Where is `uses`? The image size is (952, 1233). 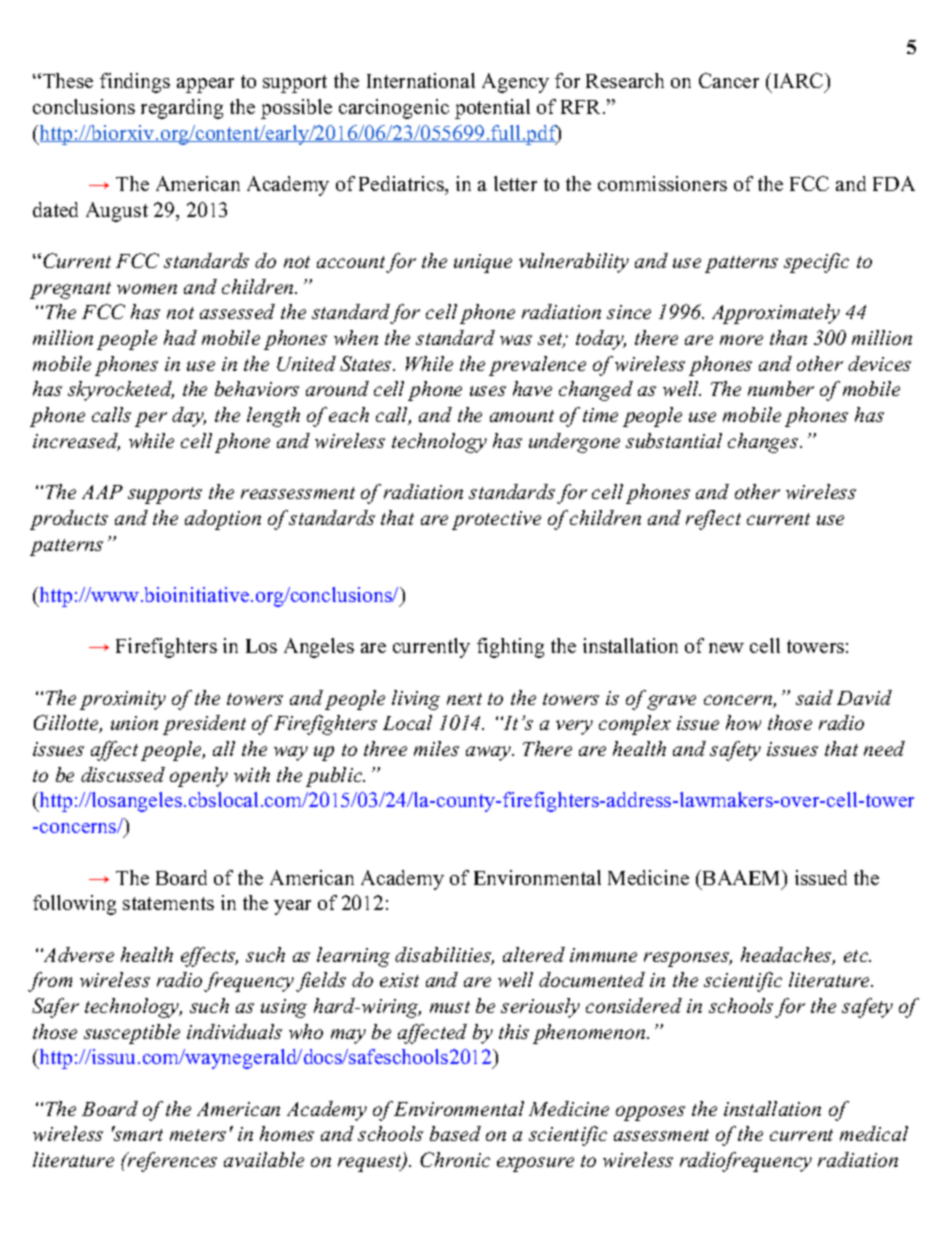
uses is located at coordinates (488, 391).
